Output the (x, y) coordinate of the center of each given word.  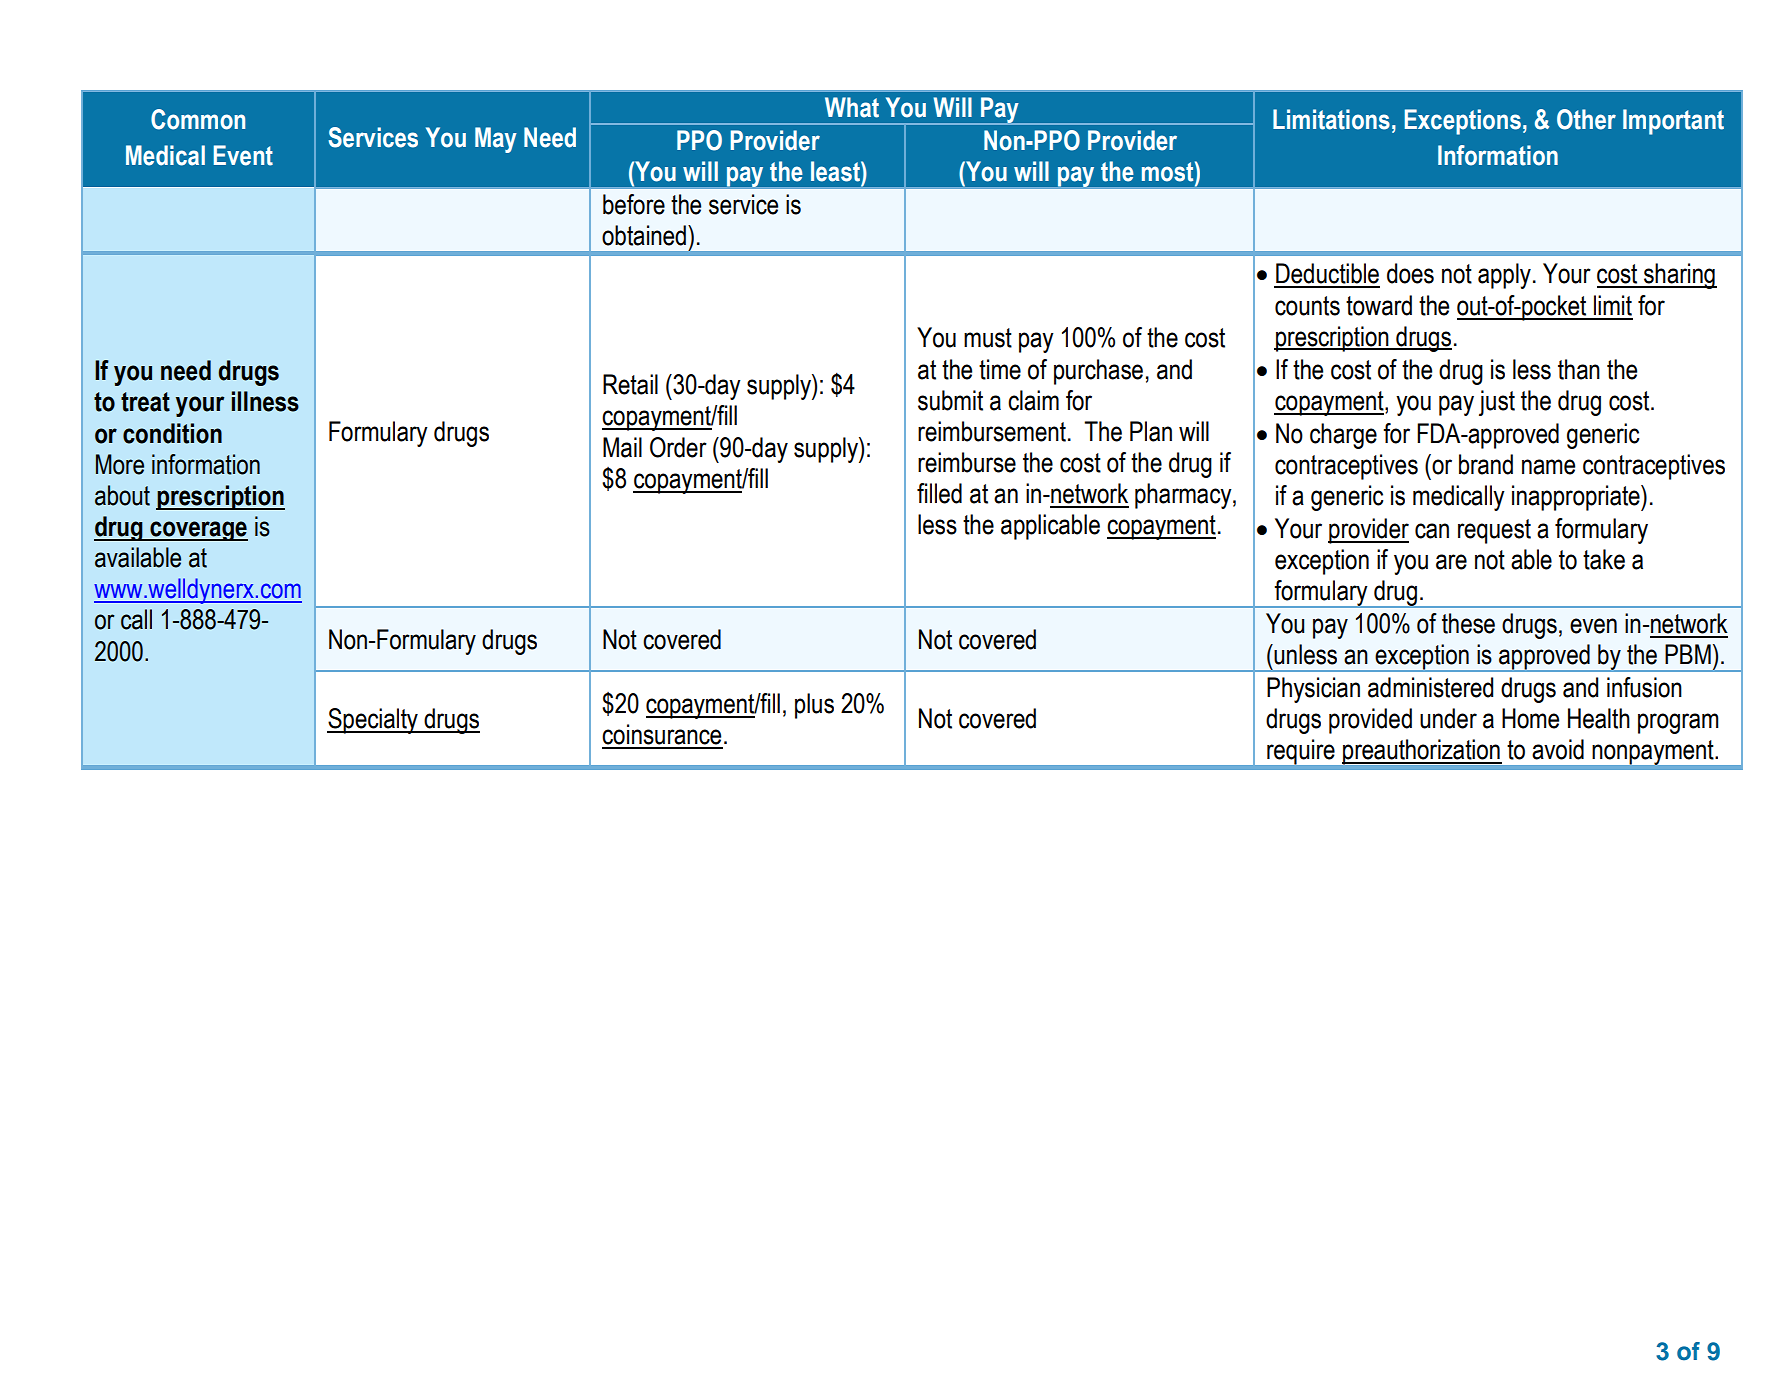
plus (814, 706)
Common (198, 119)
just (1497, 403)
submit (950, 400)
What (852, 107)
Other (1586, 119)
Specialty (373, 721)
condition (172, 433)
